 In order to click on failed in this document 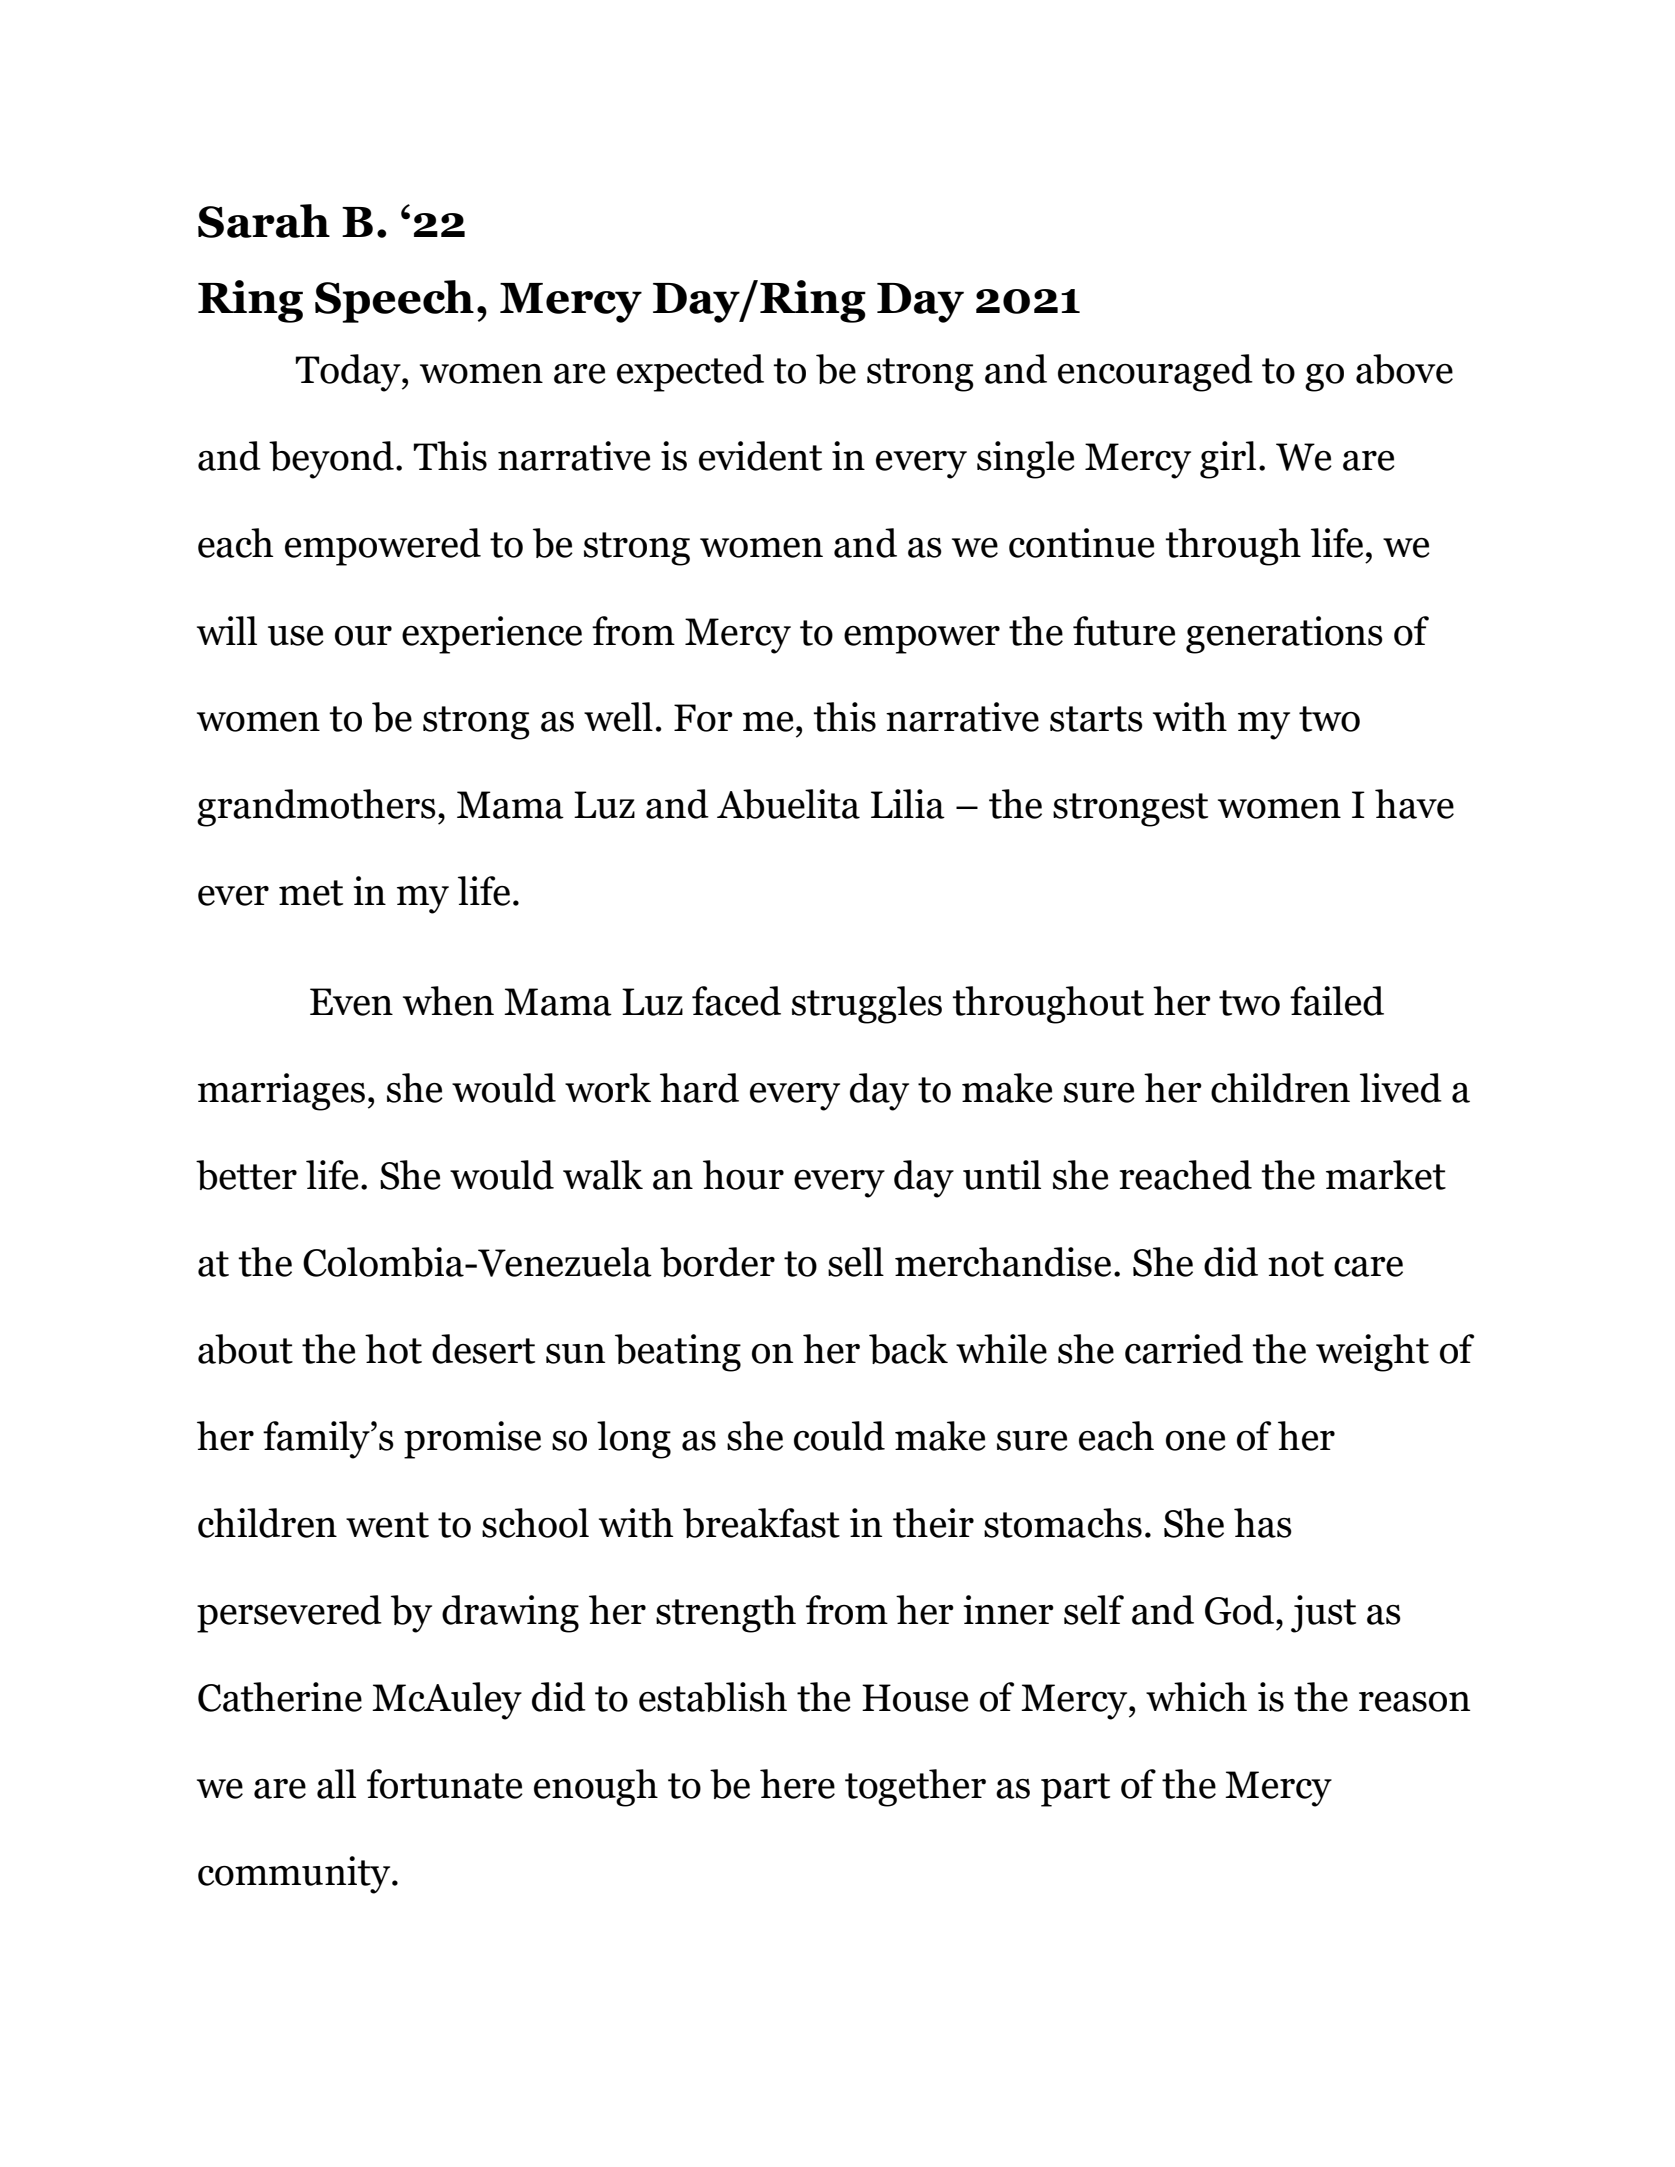, I will do `click(1337, 1001)`.
